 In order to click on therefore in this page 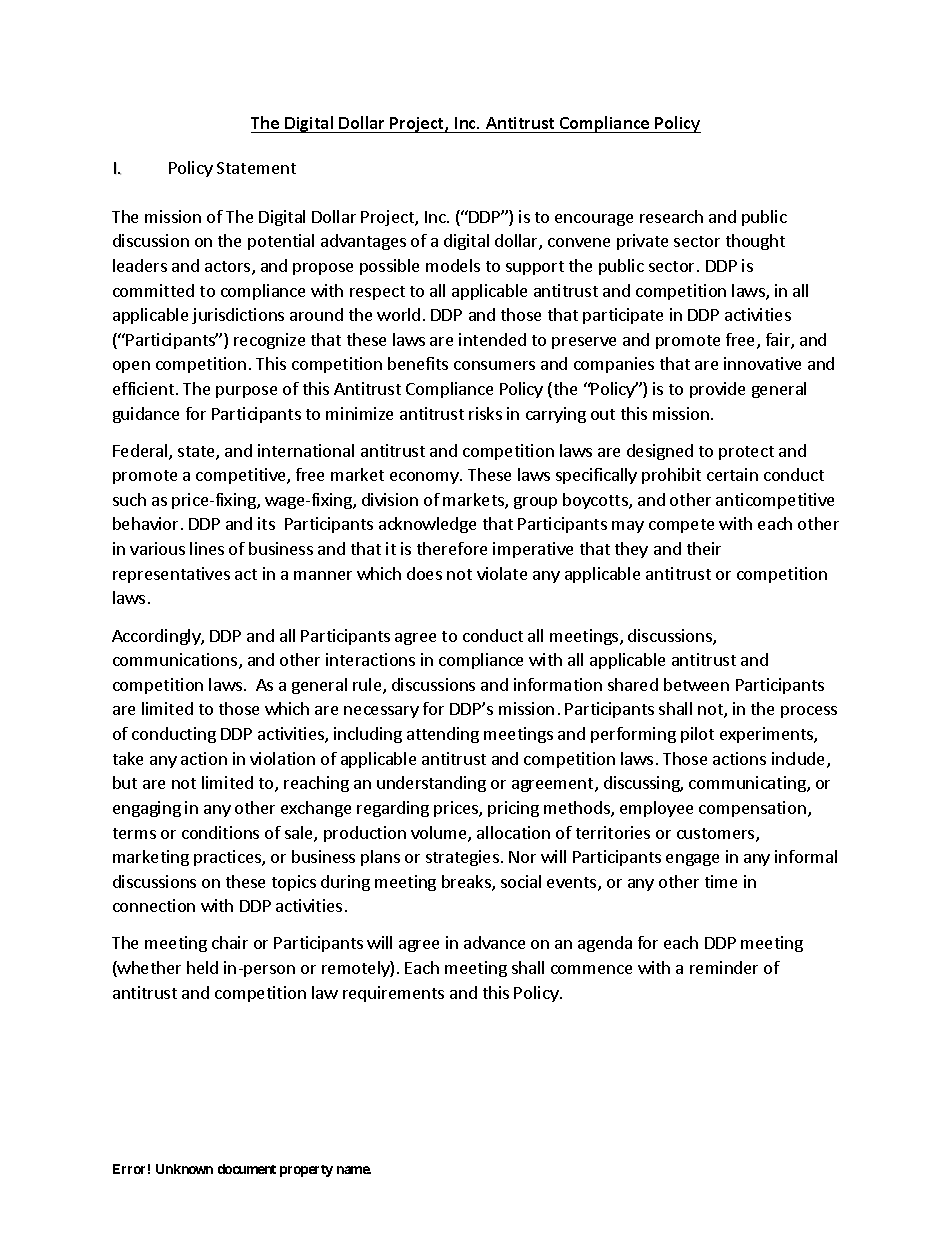, I will do `click(452, 548)`.
